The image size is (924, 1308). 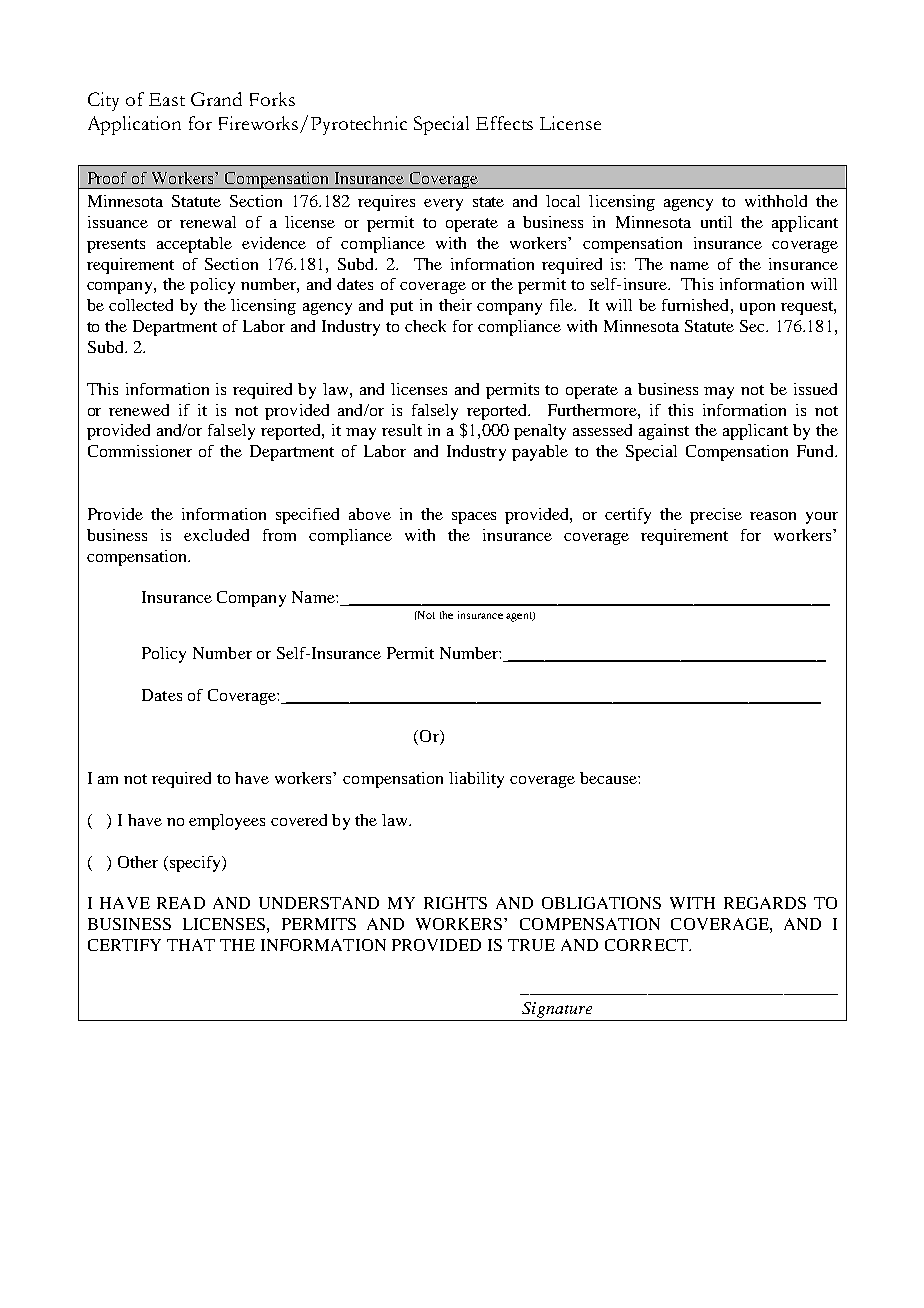 What do you see at coordinates (227, 822) in the screenshot?
I see `employees` at bounding box center [227, 822].
